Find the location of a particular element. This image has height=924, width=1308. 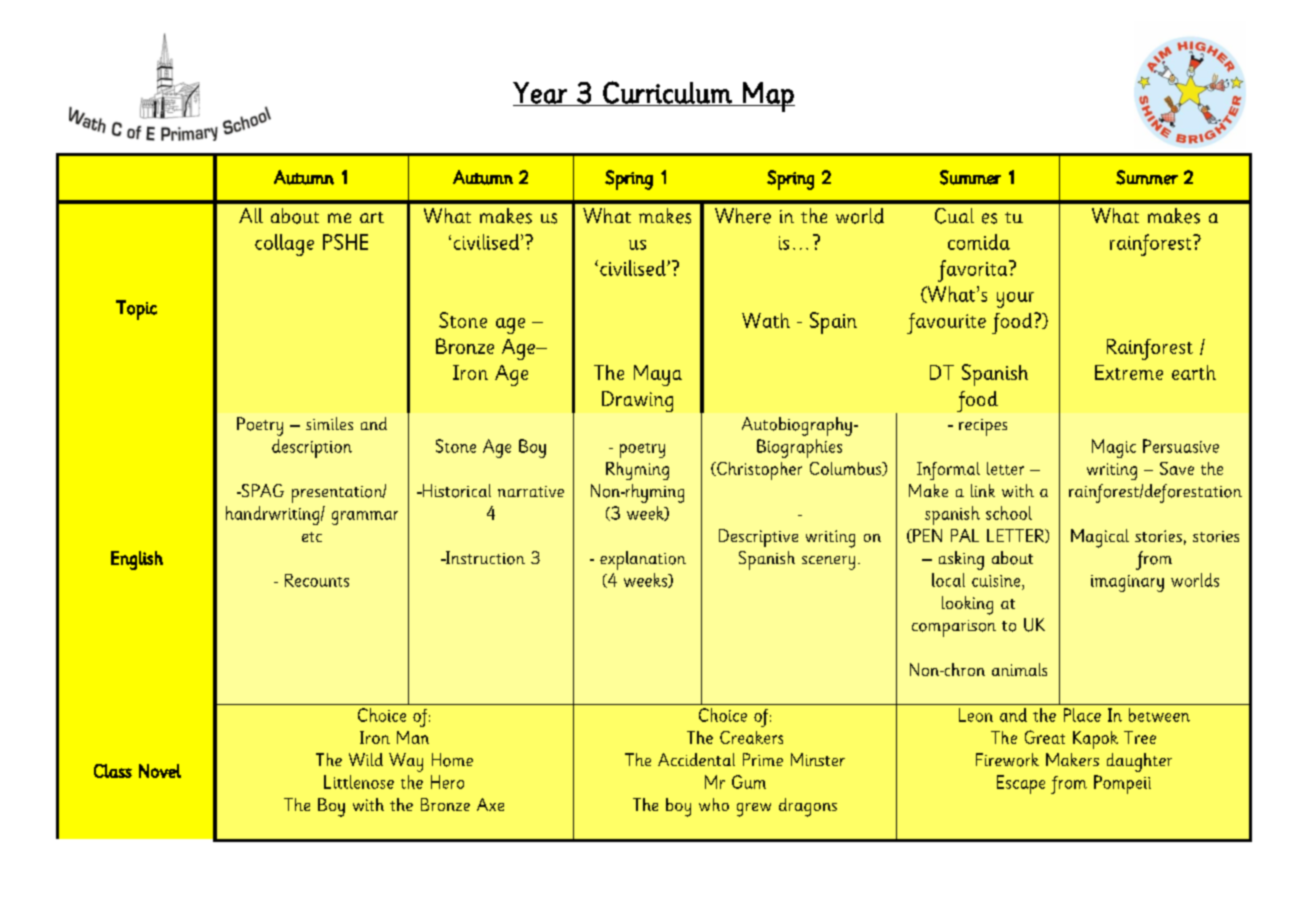

Escape is located at coordinates (1021, 784).
